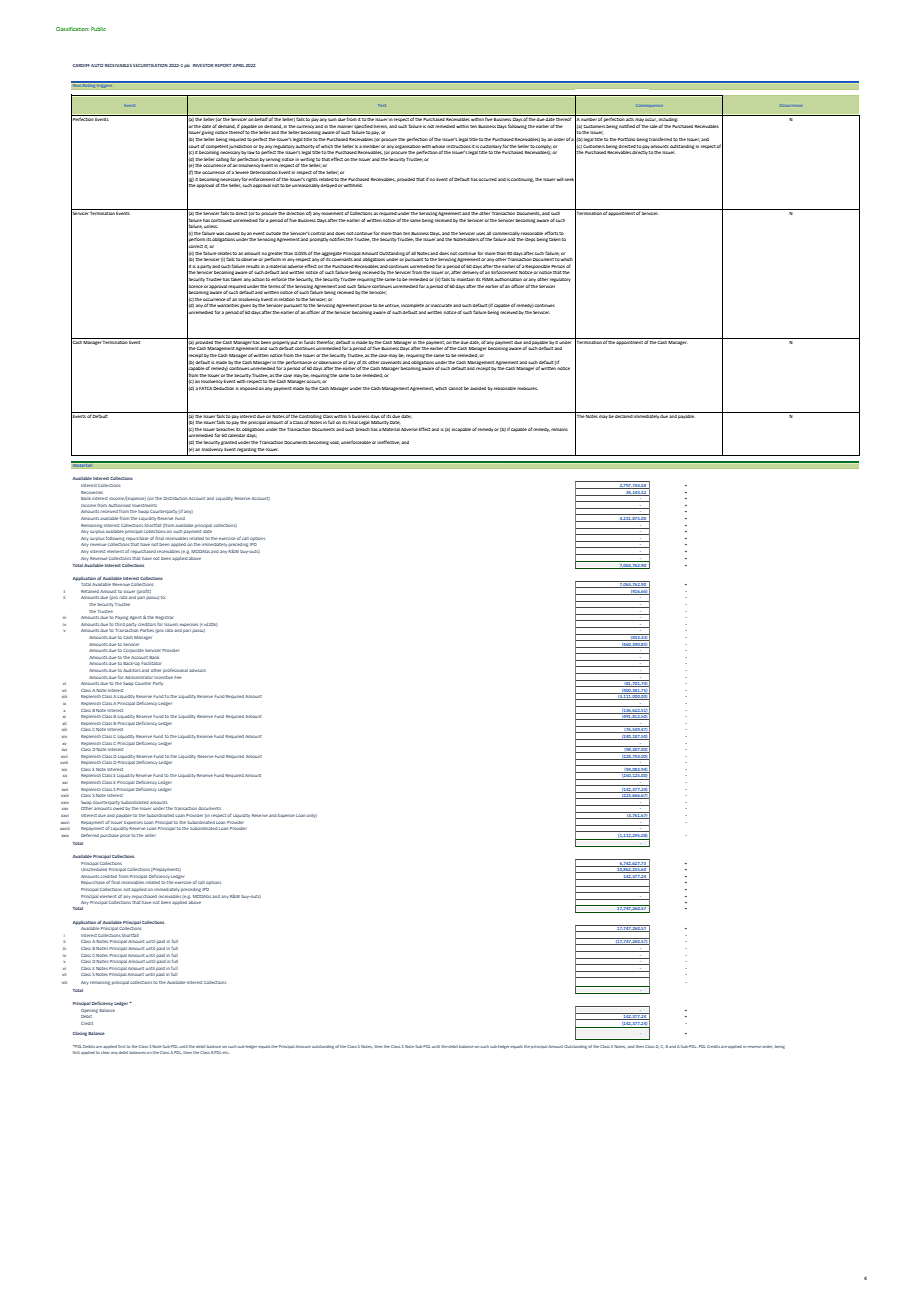 The width and height of the document is (924, 1308). I want to click on clear, so click(105, 1052).
